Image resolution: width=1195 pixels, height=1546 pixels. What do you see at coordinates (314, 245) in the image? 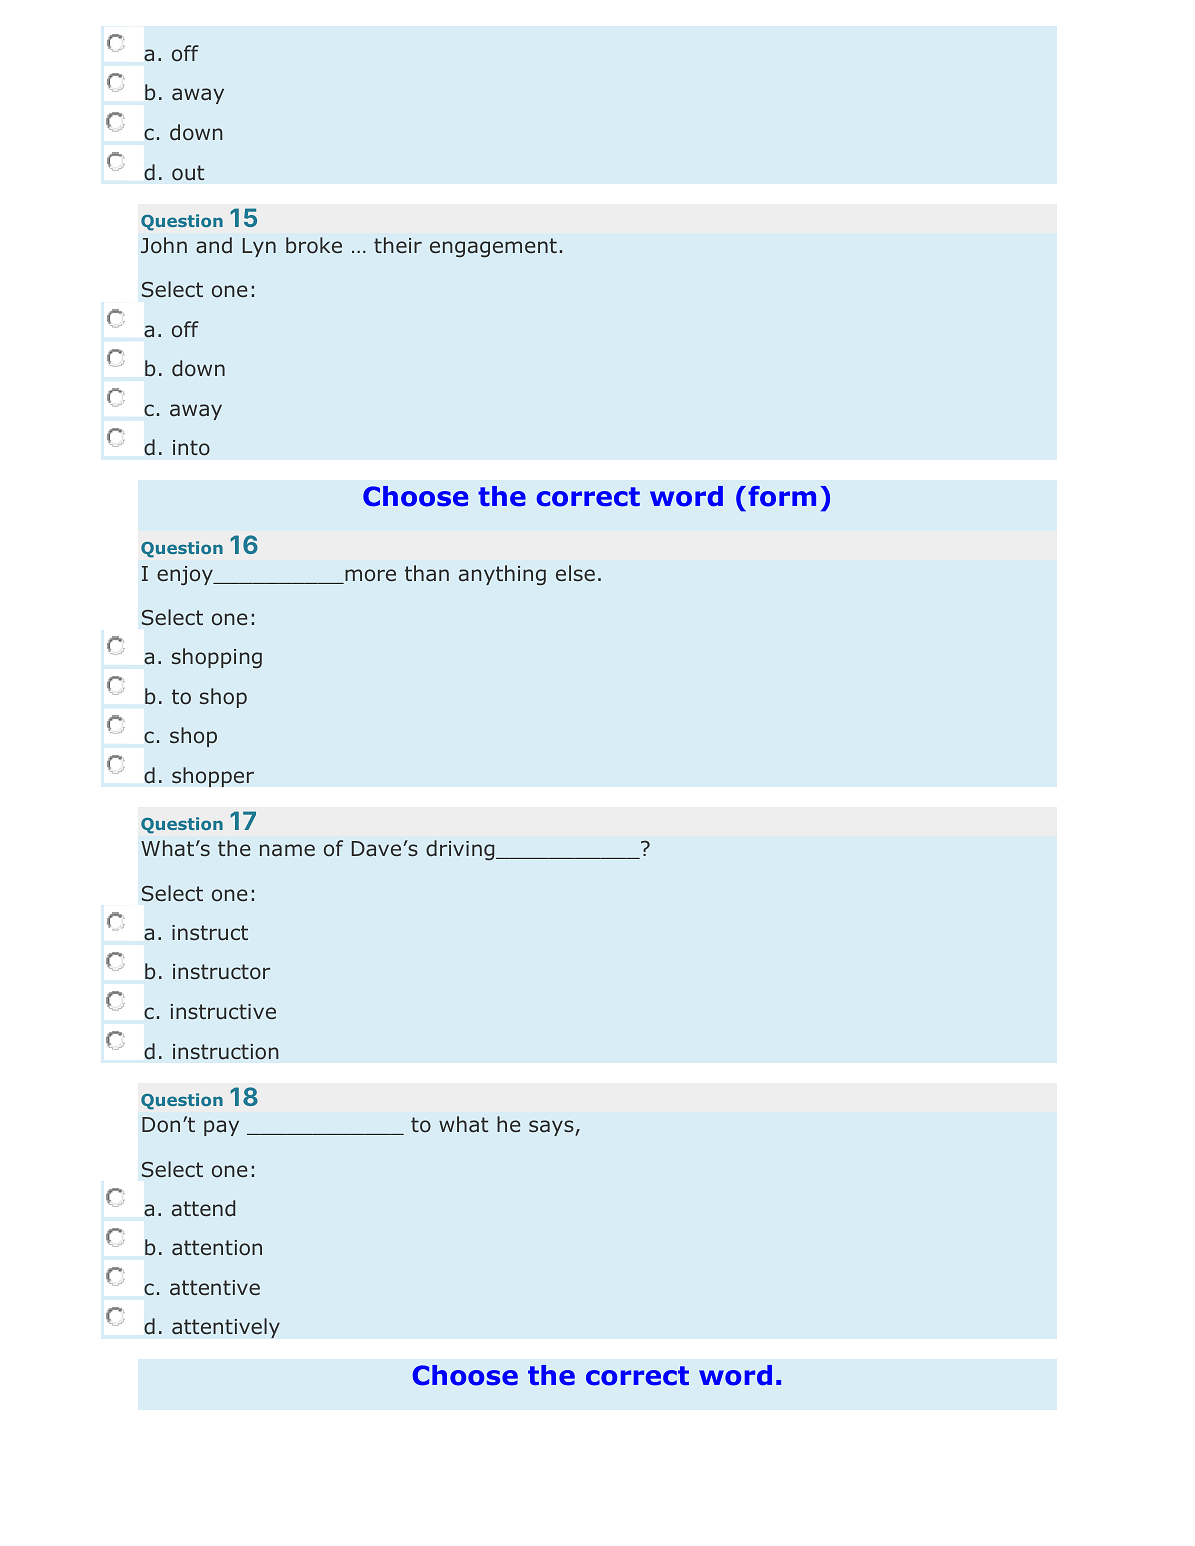
I see `broke` at bounding box center [314, 245].
